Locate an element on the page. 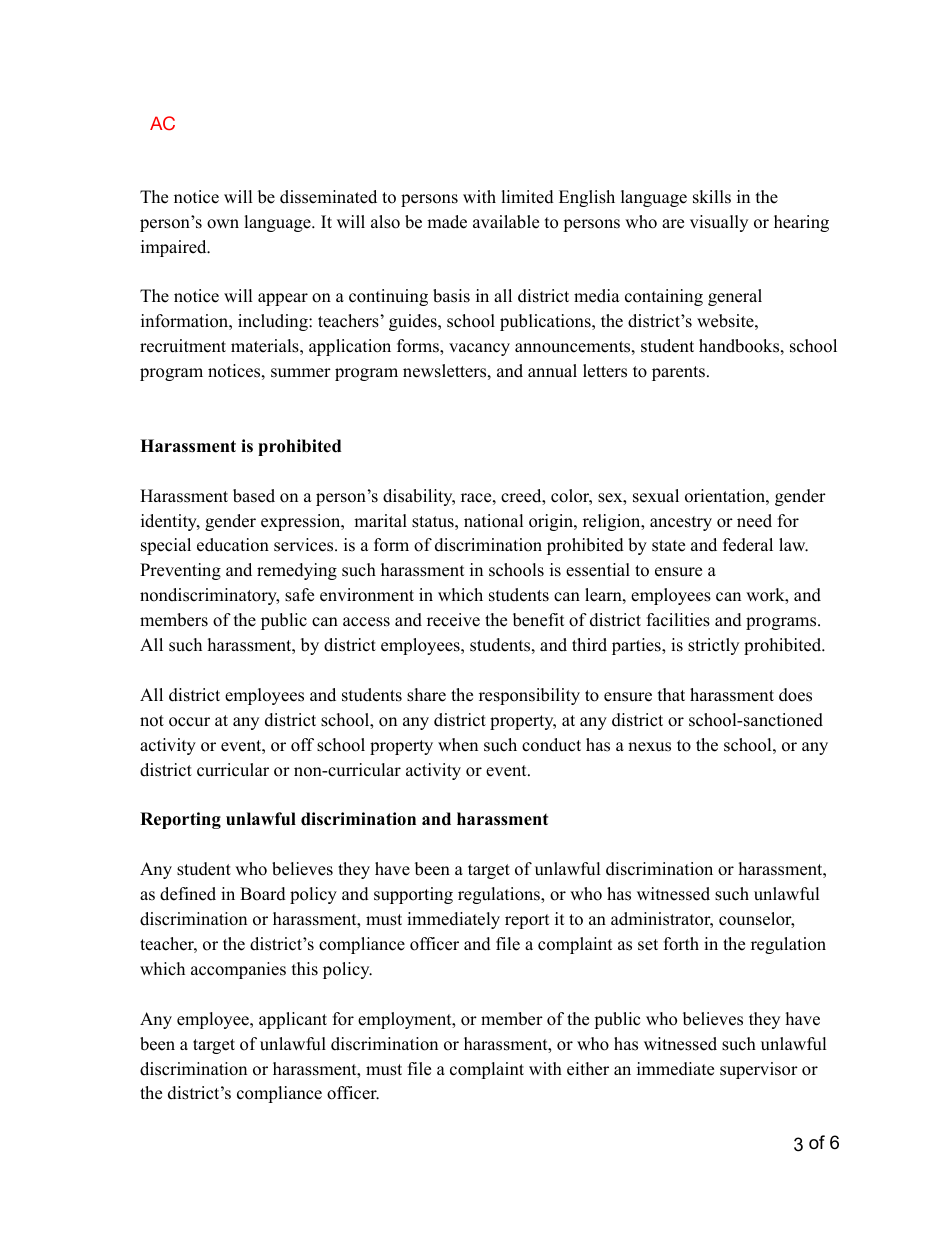 The width and height of the page is (952, 1233). supporting is located at coordinates (413, 895).
